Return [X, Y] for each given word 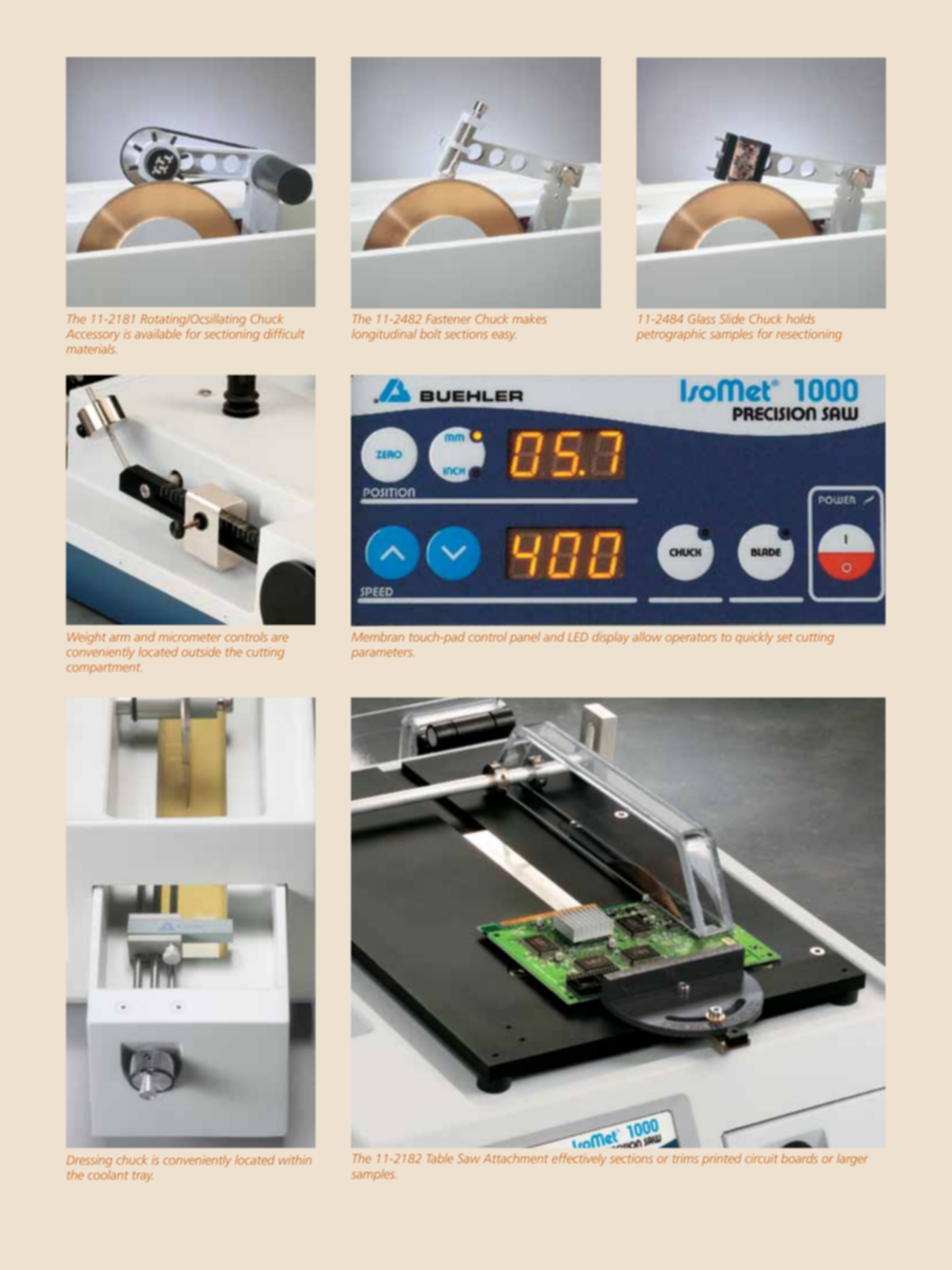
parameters [382, 653]
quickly [754, 638]
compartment [104, 669]
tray [143, 1176]
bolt [430, 334]
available [158, 334]
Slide [732, 319]
